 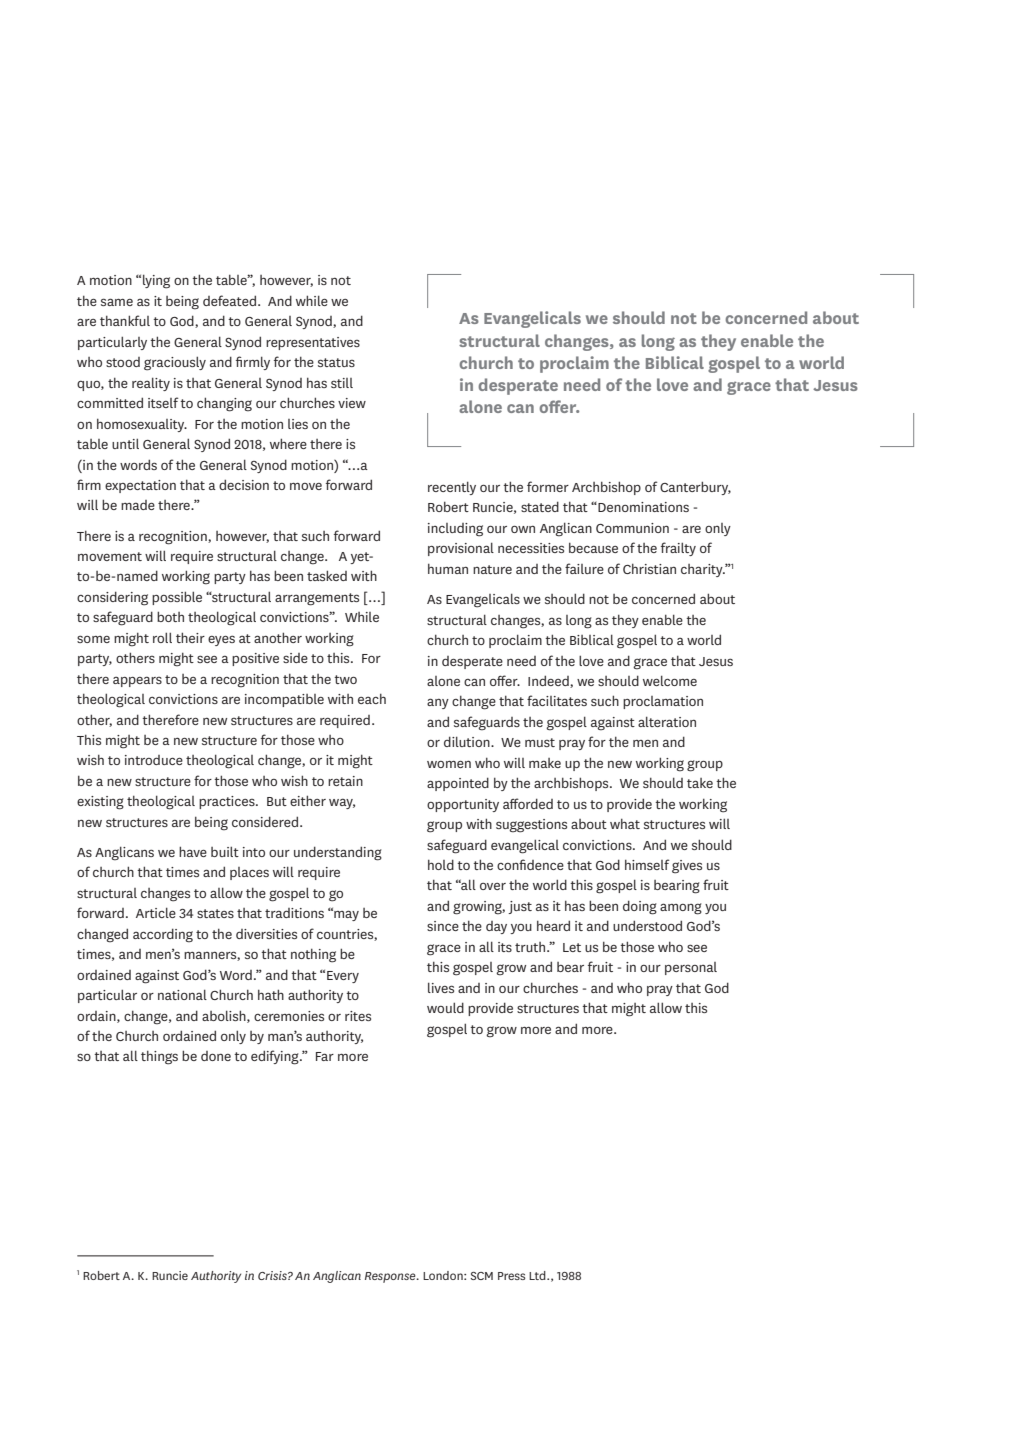 What do you see at coordinates (481, 1276) in the screenshot?
I see `SCM` at bounding box center [481, 1276].
